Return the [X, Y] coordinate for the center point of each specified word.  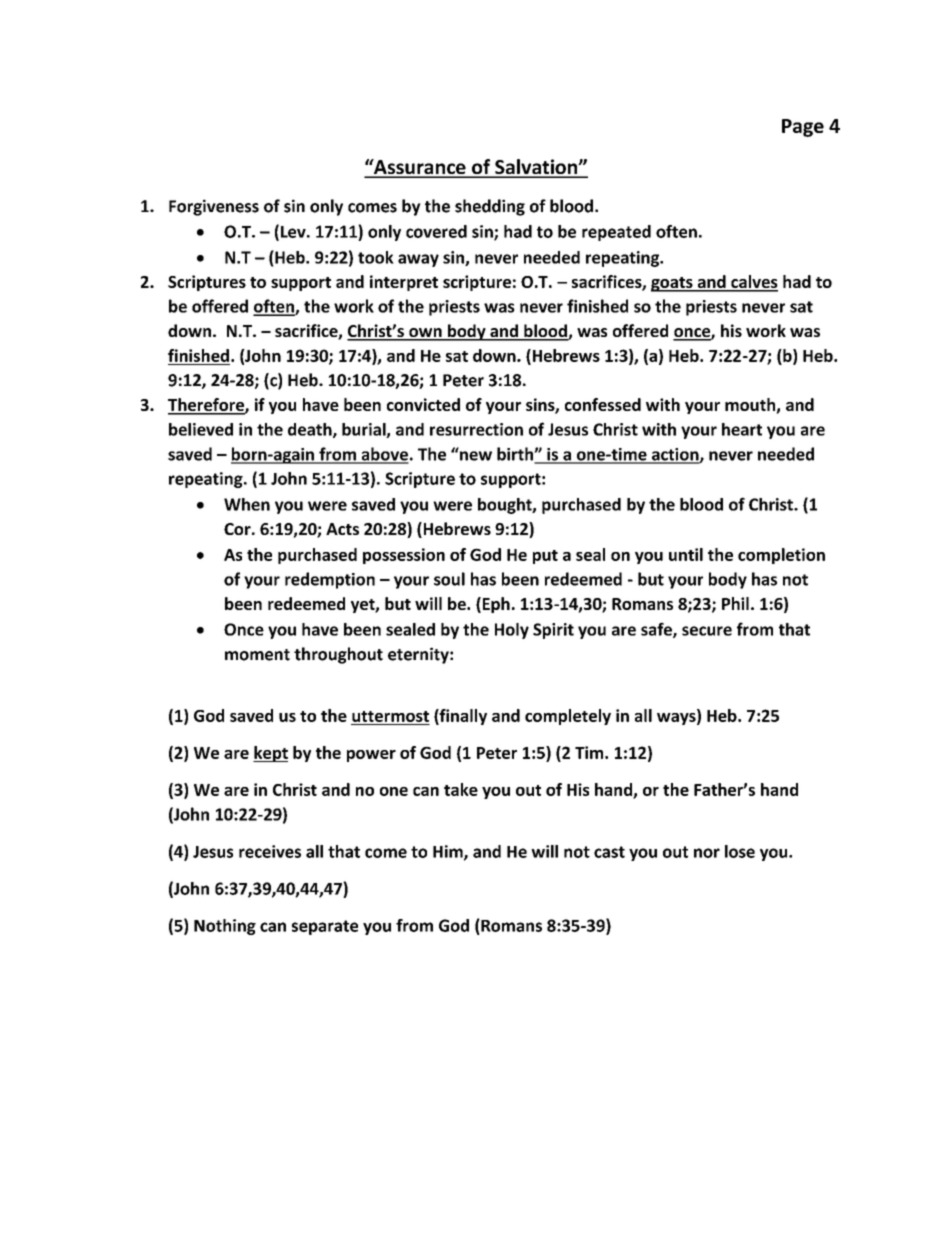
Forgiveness [214, 207]
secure [707, 631]
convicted [423, 404]
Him [449, 852]
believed [201, 429]
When [247, 504]
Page [803, 128]
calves [753, 283]
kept [270, 754]
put [545, 557]
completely [568, 717]
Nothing [225, 927]
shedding [490, 207]
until [686, 554]
